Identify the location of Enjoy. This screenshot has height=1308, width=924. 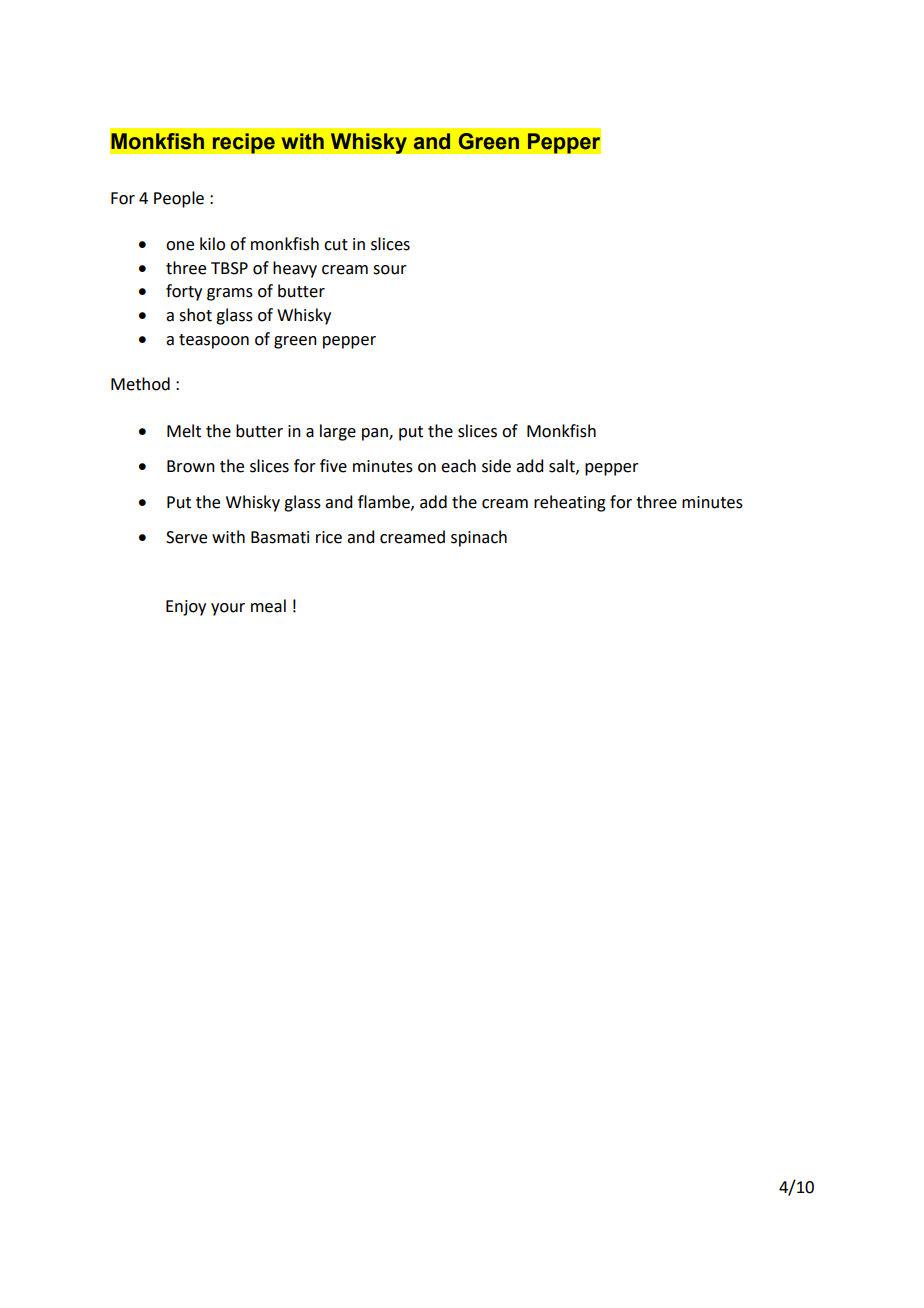
(186, 608).
